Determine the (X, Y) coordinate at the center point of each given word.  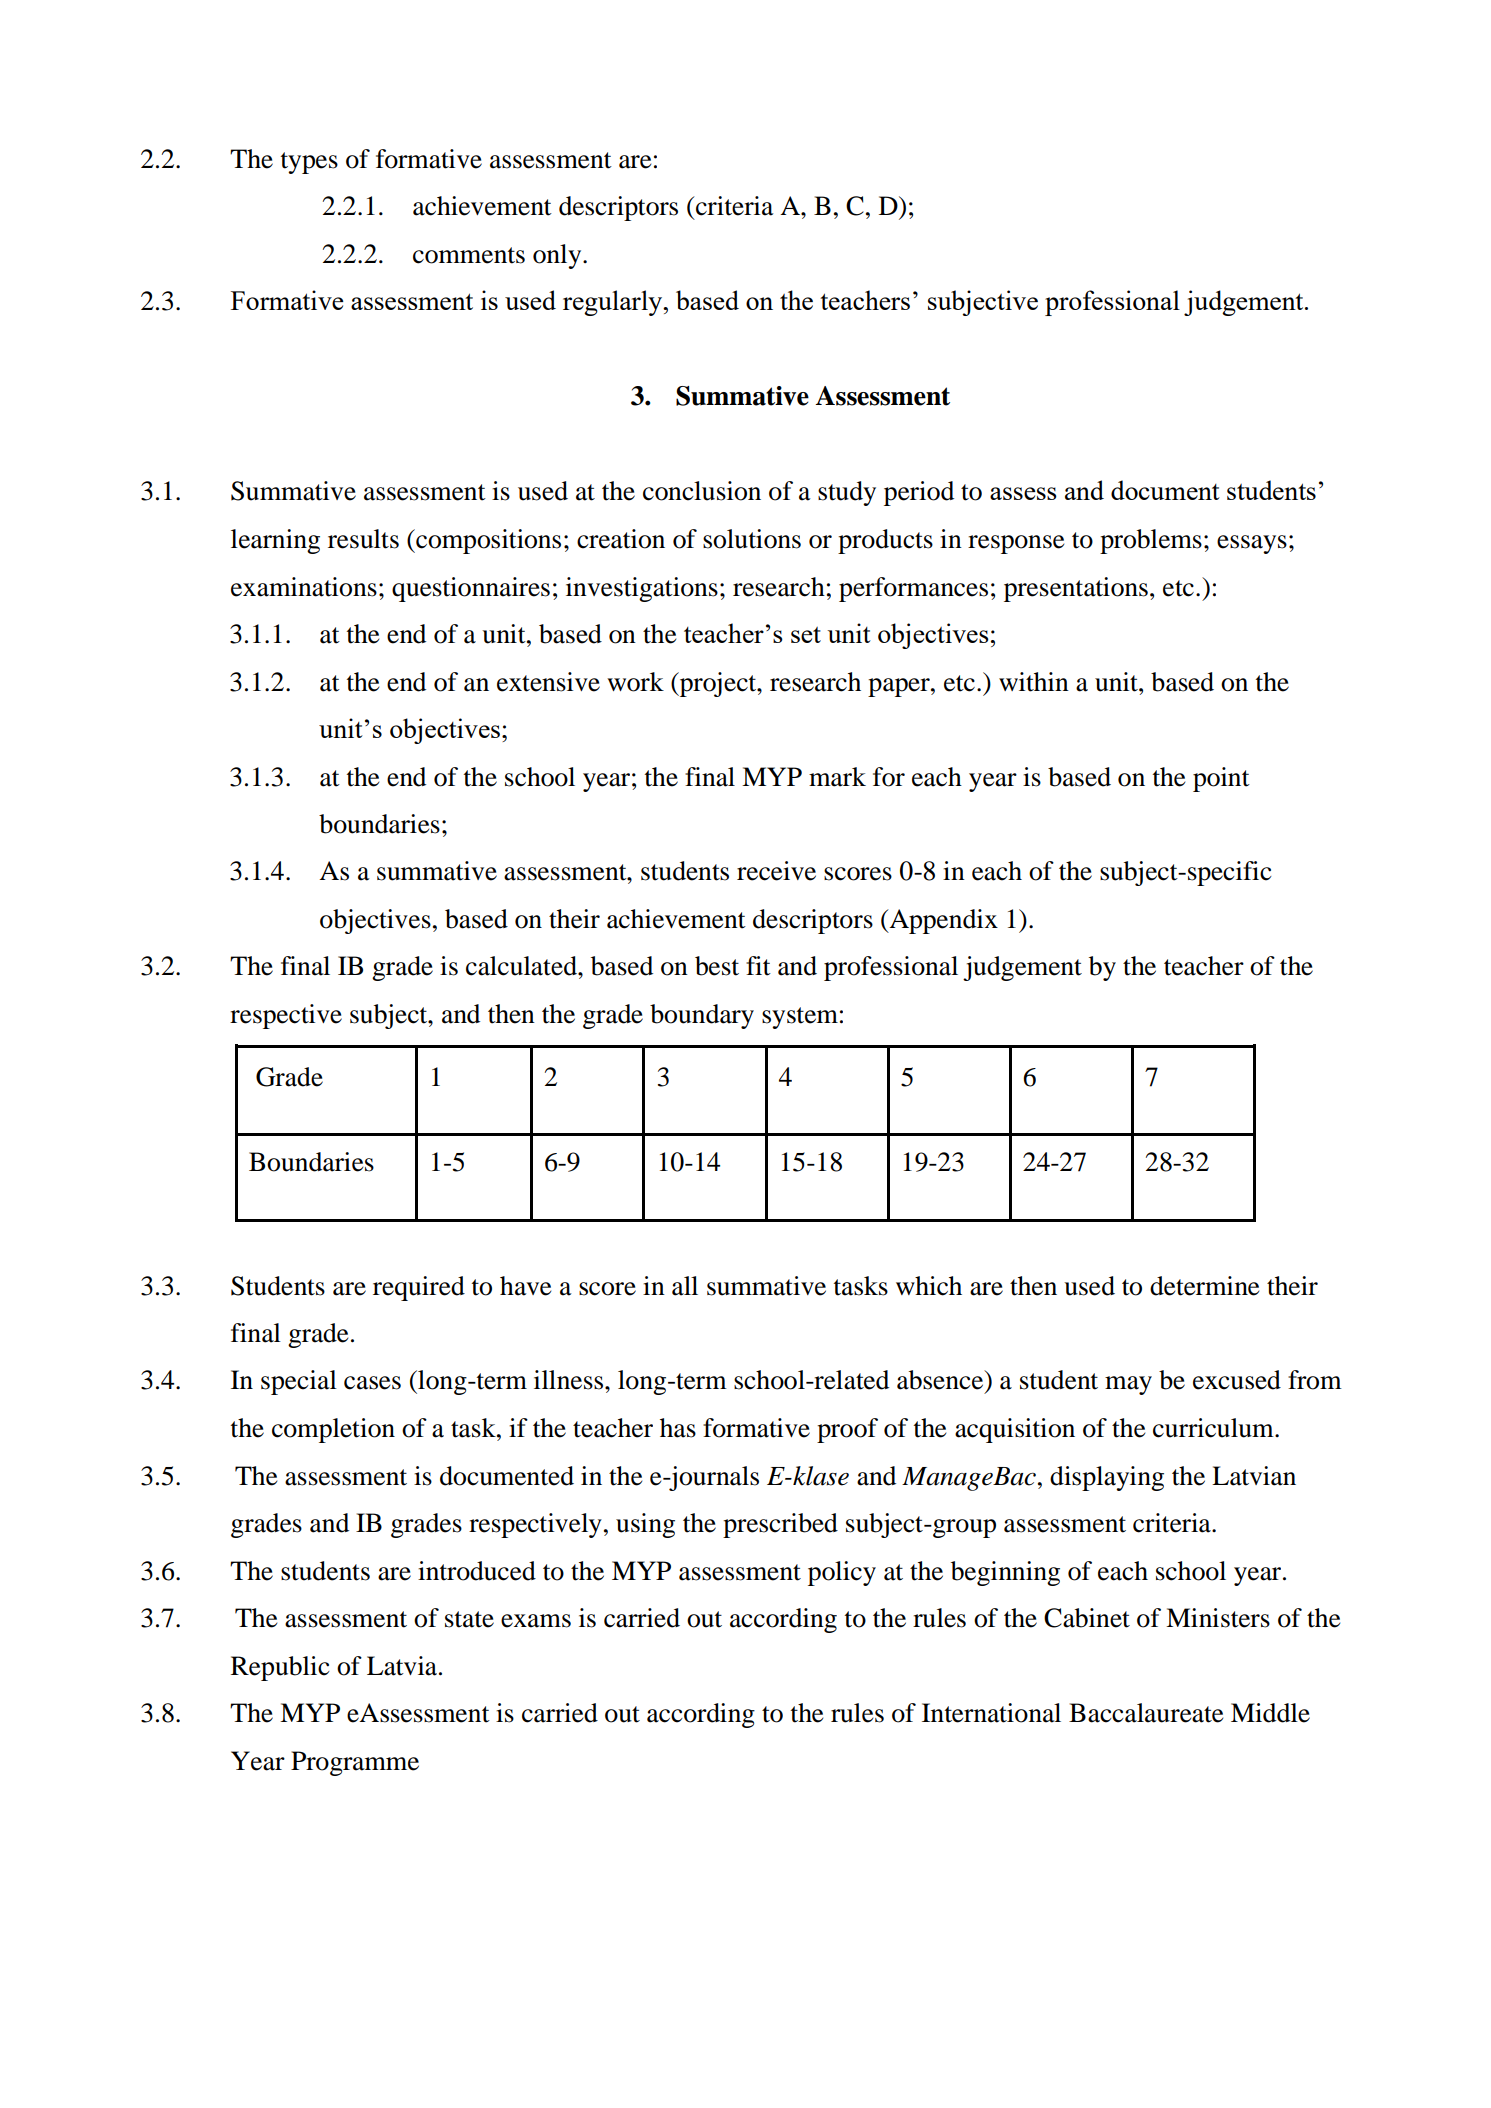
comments (469, 255)
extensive (548, 682)
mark (837, 777)
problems (1151, 541)
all (685, 1286)
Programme (355, 1763)
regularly (614, 303)
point (1221, 779)
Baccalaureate (1146, 1713)
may (1128, 1385)
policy (842, 1573)
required (419, 1288)
